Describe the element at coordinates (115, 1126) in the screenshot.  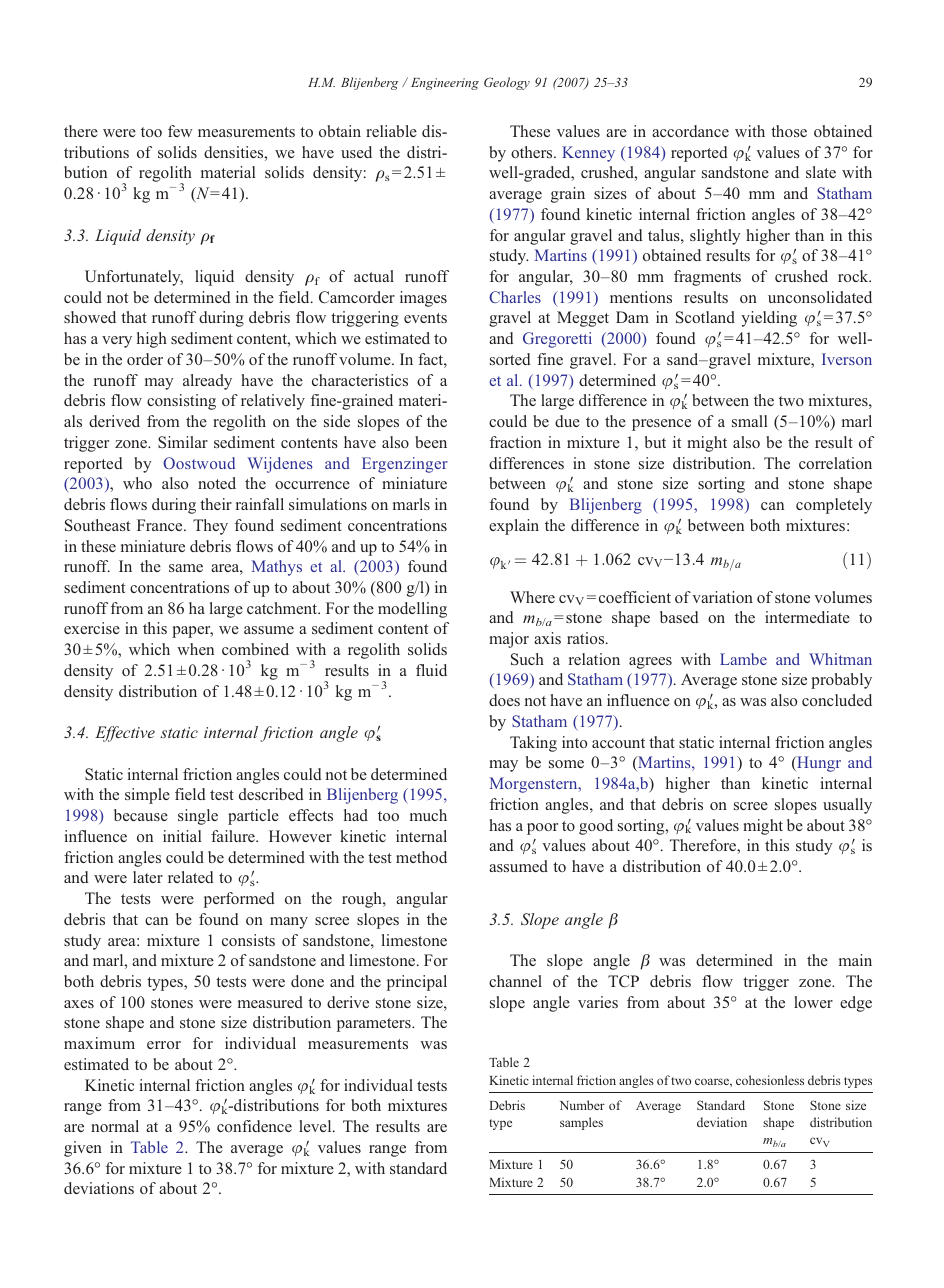
I see `normal` at that location.
